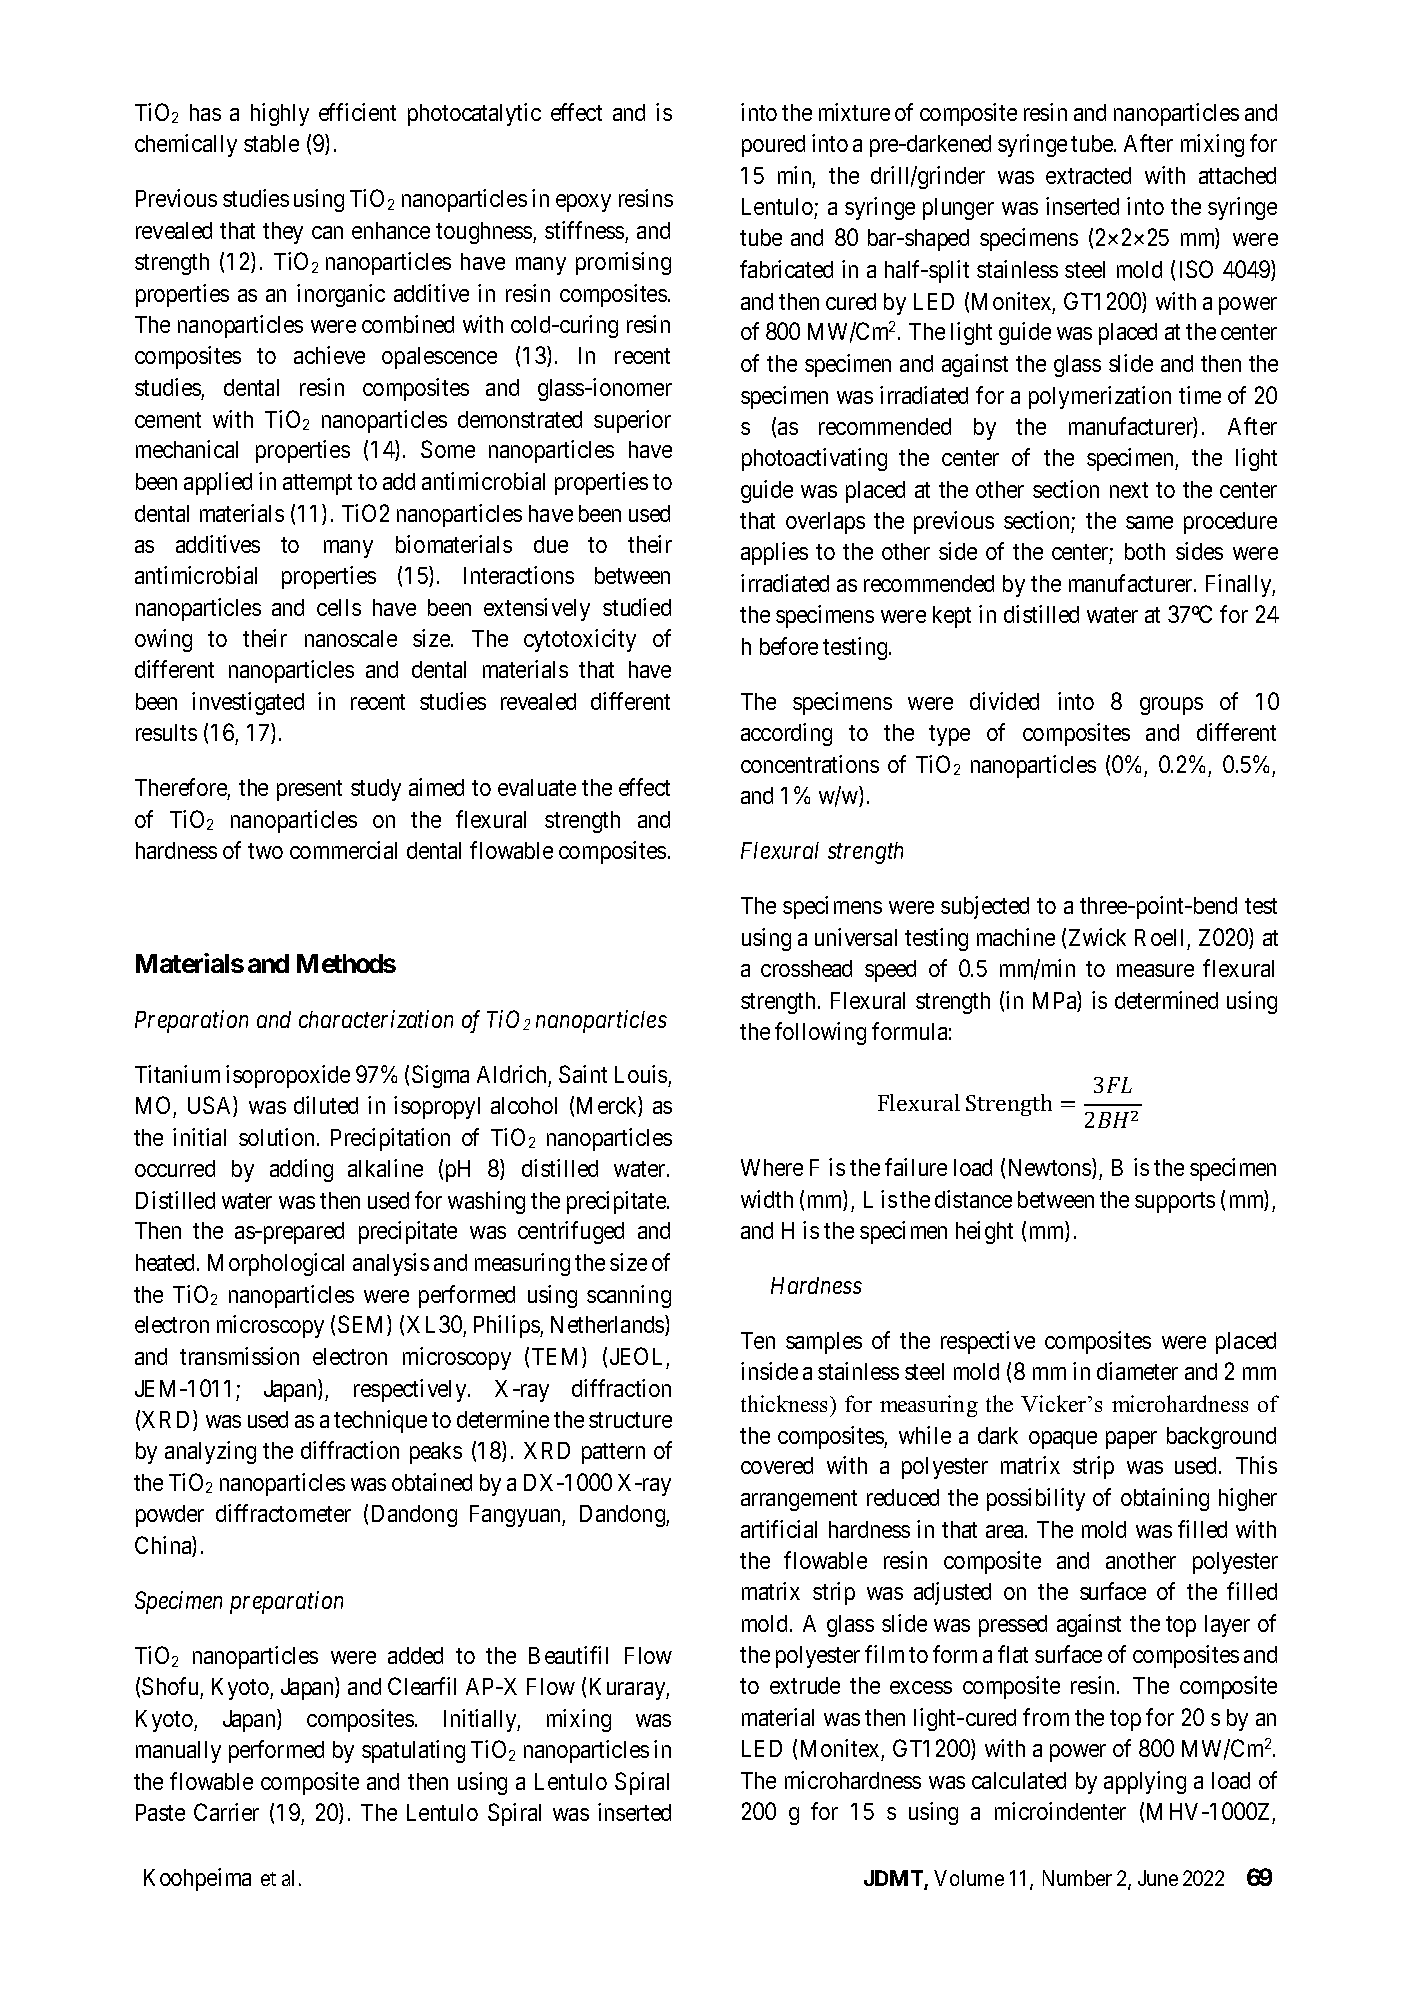 The width and height of the image is (1413, 1998). Describe the element at coordinates (773, 146) in the image. I see `poured` at that location.
